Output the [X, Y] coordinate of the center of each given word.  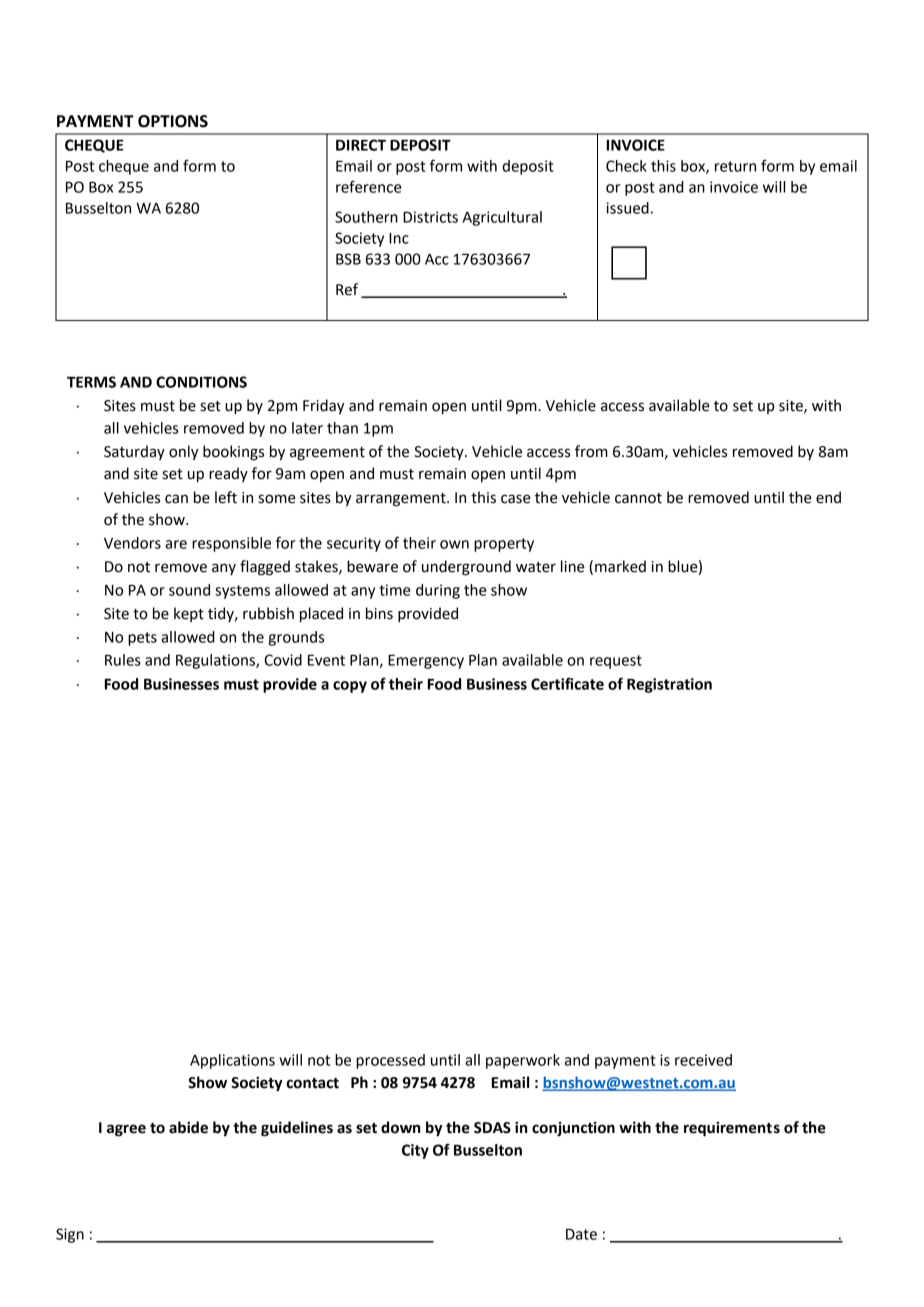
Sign [70, 1235]
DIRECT [361, 145]
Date [581, 1234]
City [415, 1151]
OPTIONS [173, 121]
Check [626, 166]
